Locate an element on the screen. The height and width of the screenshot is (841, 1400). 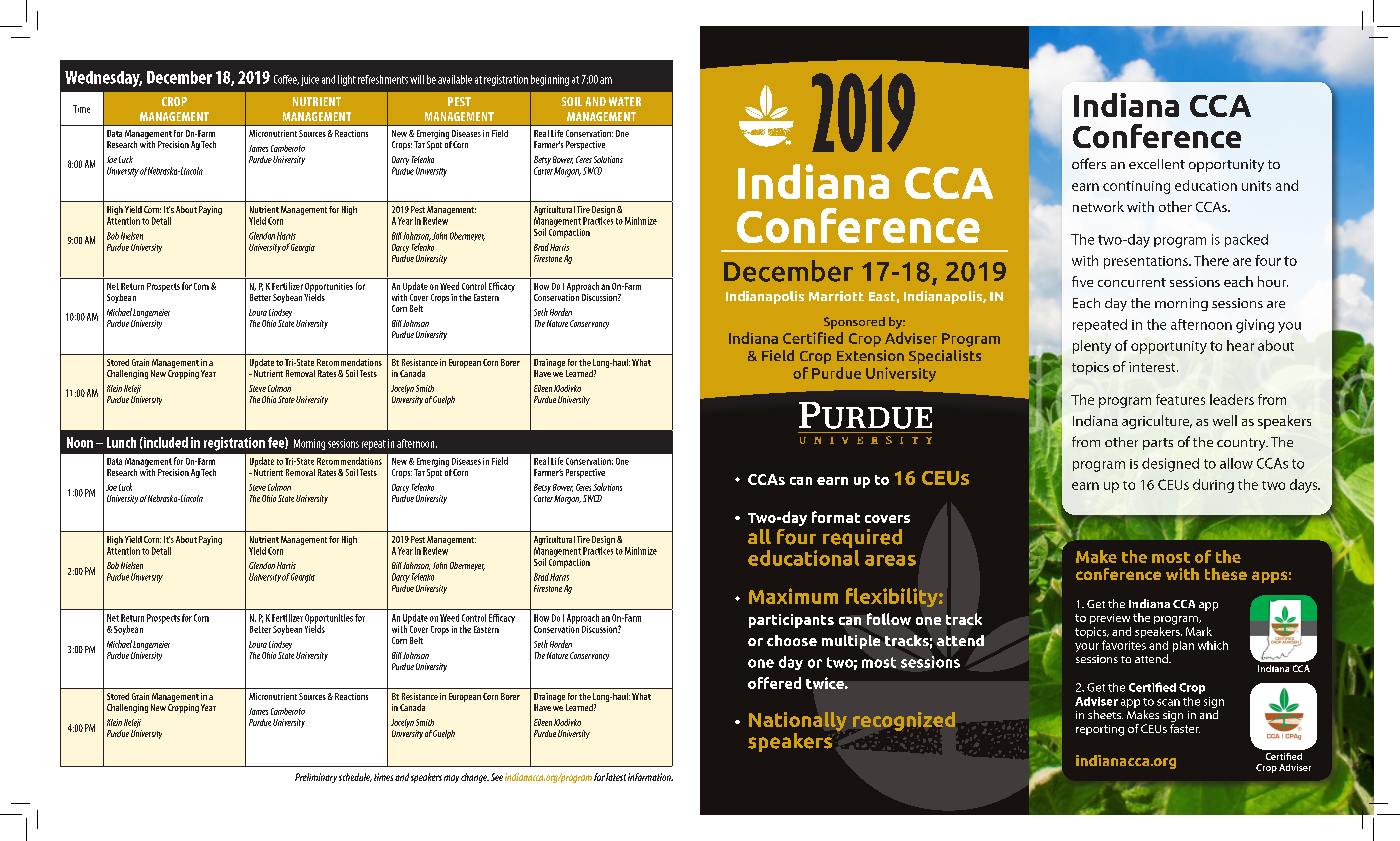
presentations is located at coordinates (1147, 262).
